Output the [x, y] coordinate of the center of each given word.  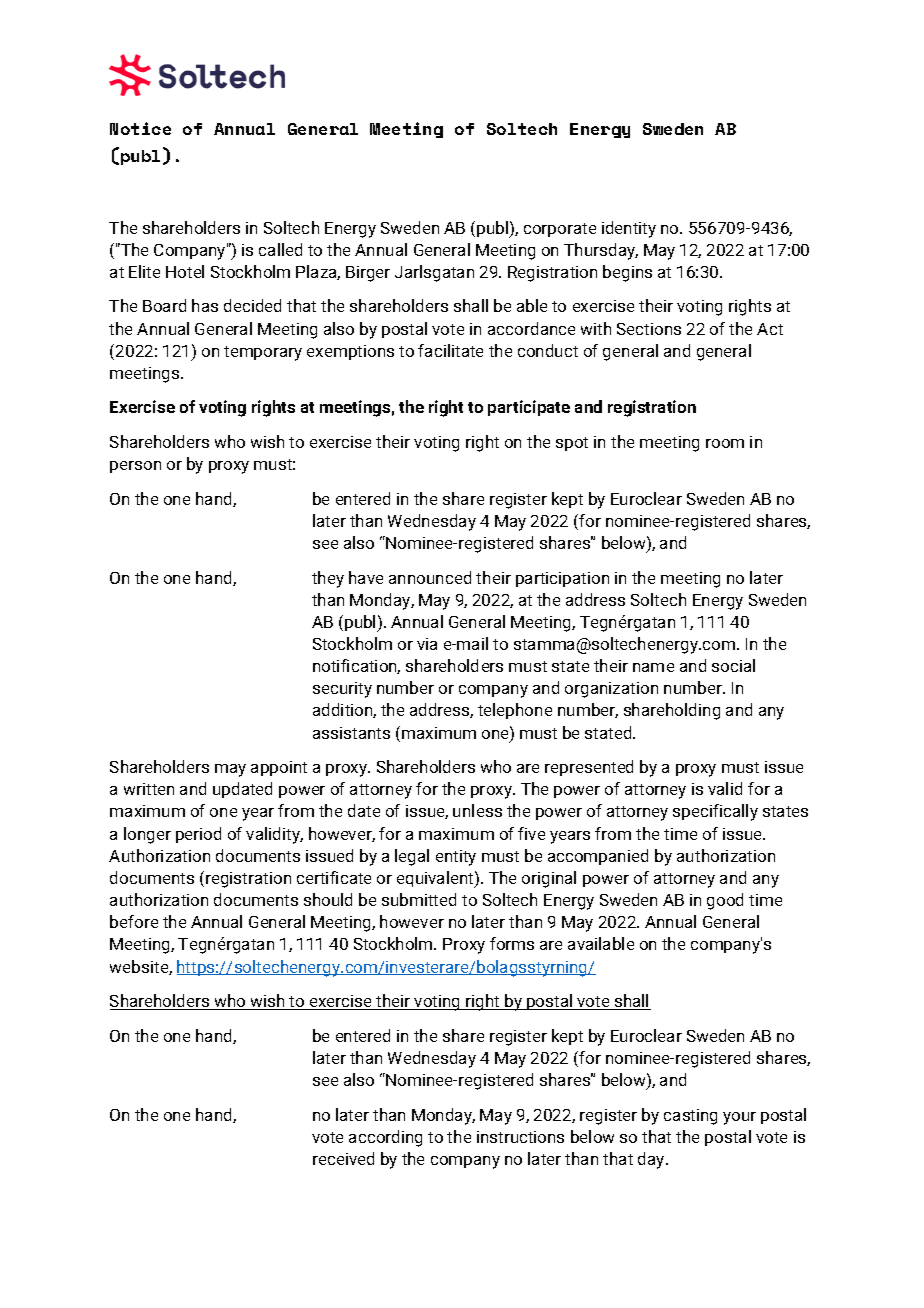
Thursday [601, 251]
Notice [140, 128]
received [343, 1158]
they [328, 579]
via [427, 644]
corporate [560, 230]
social [733, 665]
